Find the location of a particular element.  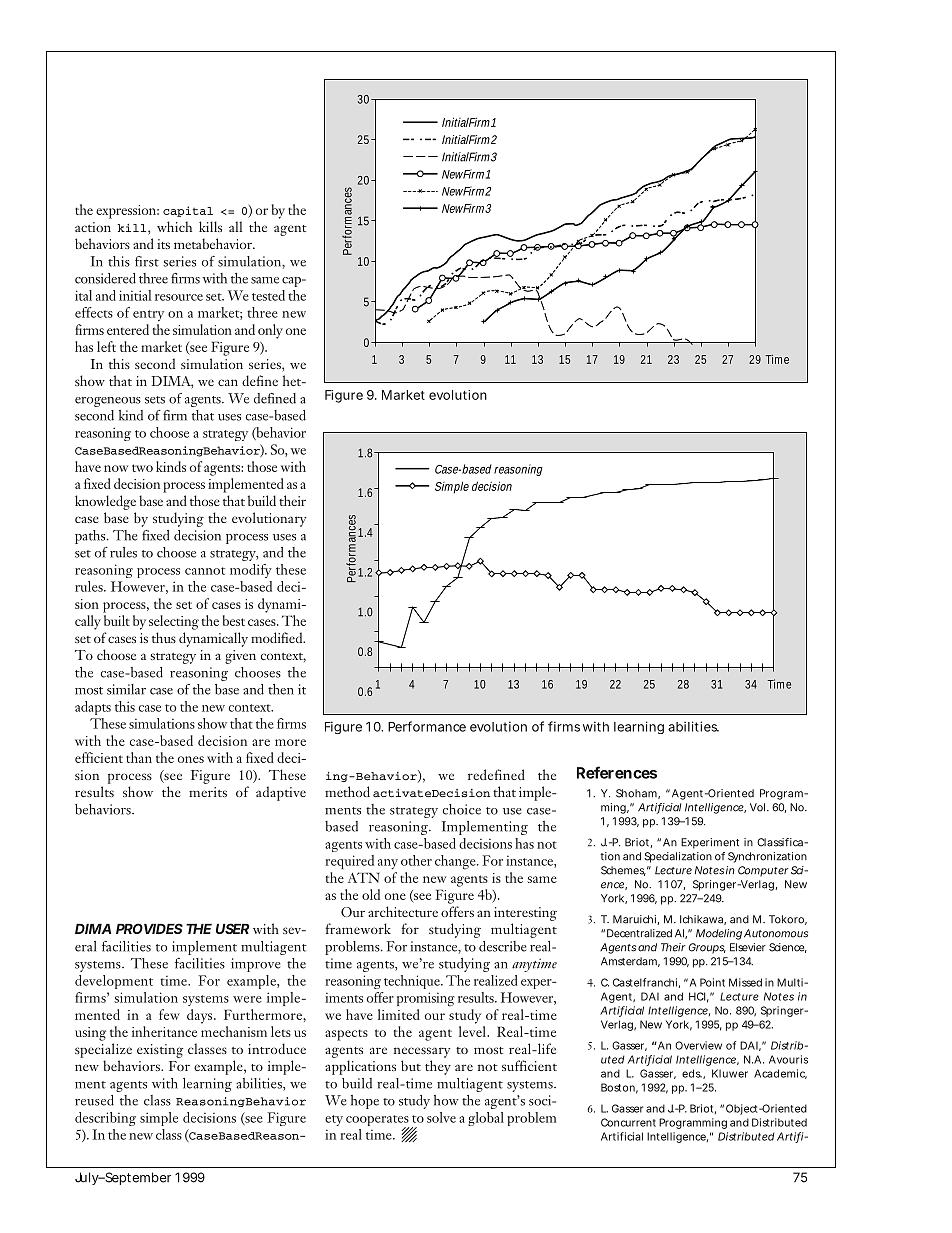

modified is located at coordinates (278, 637).
